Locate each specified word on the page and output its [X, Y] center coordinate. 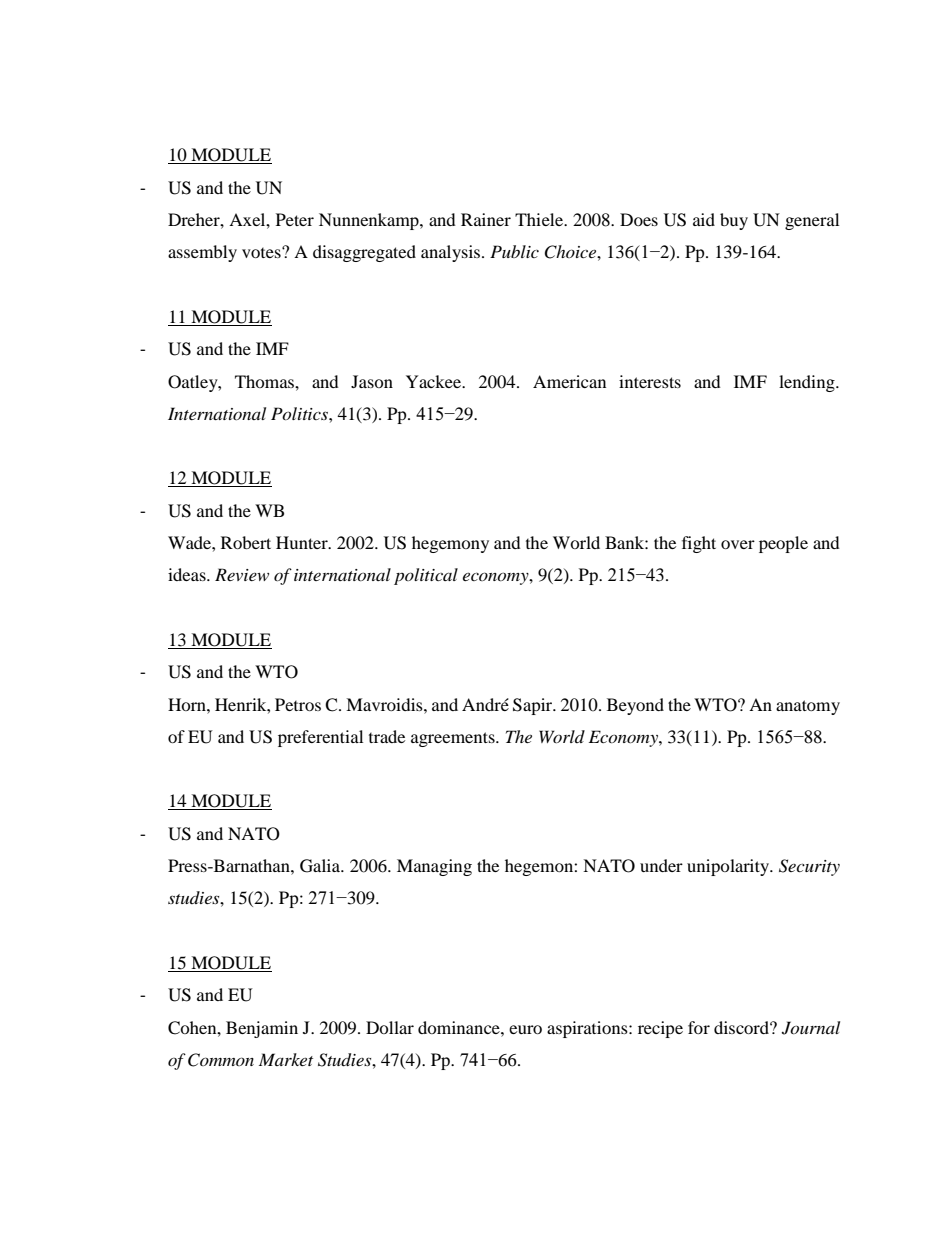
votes [262, 252]
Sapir [534, 706]
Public [514, 251]
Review [242, 574]
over [738, 544]
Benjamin [262, 1029]
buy [734, 221]
